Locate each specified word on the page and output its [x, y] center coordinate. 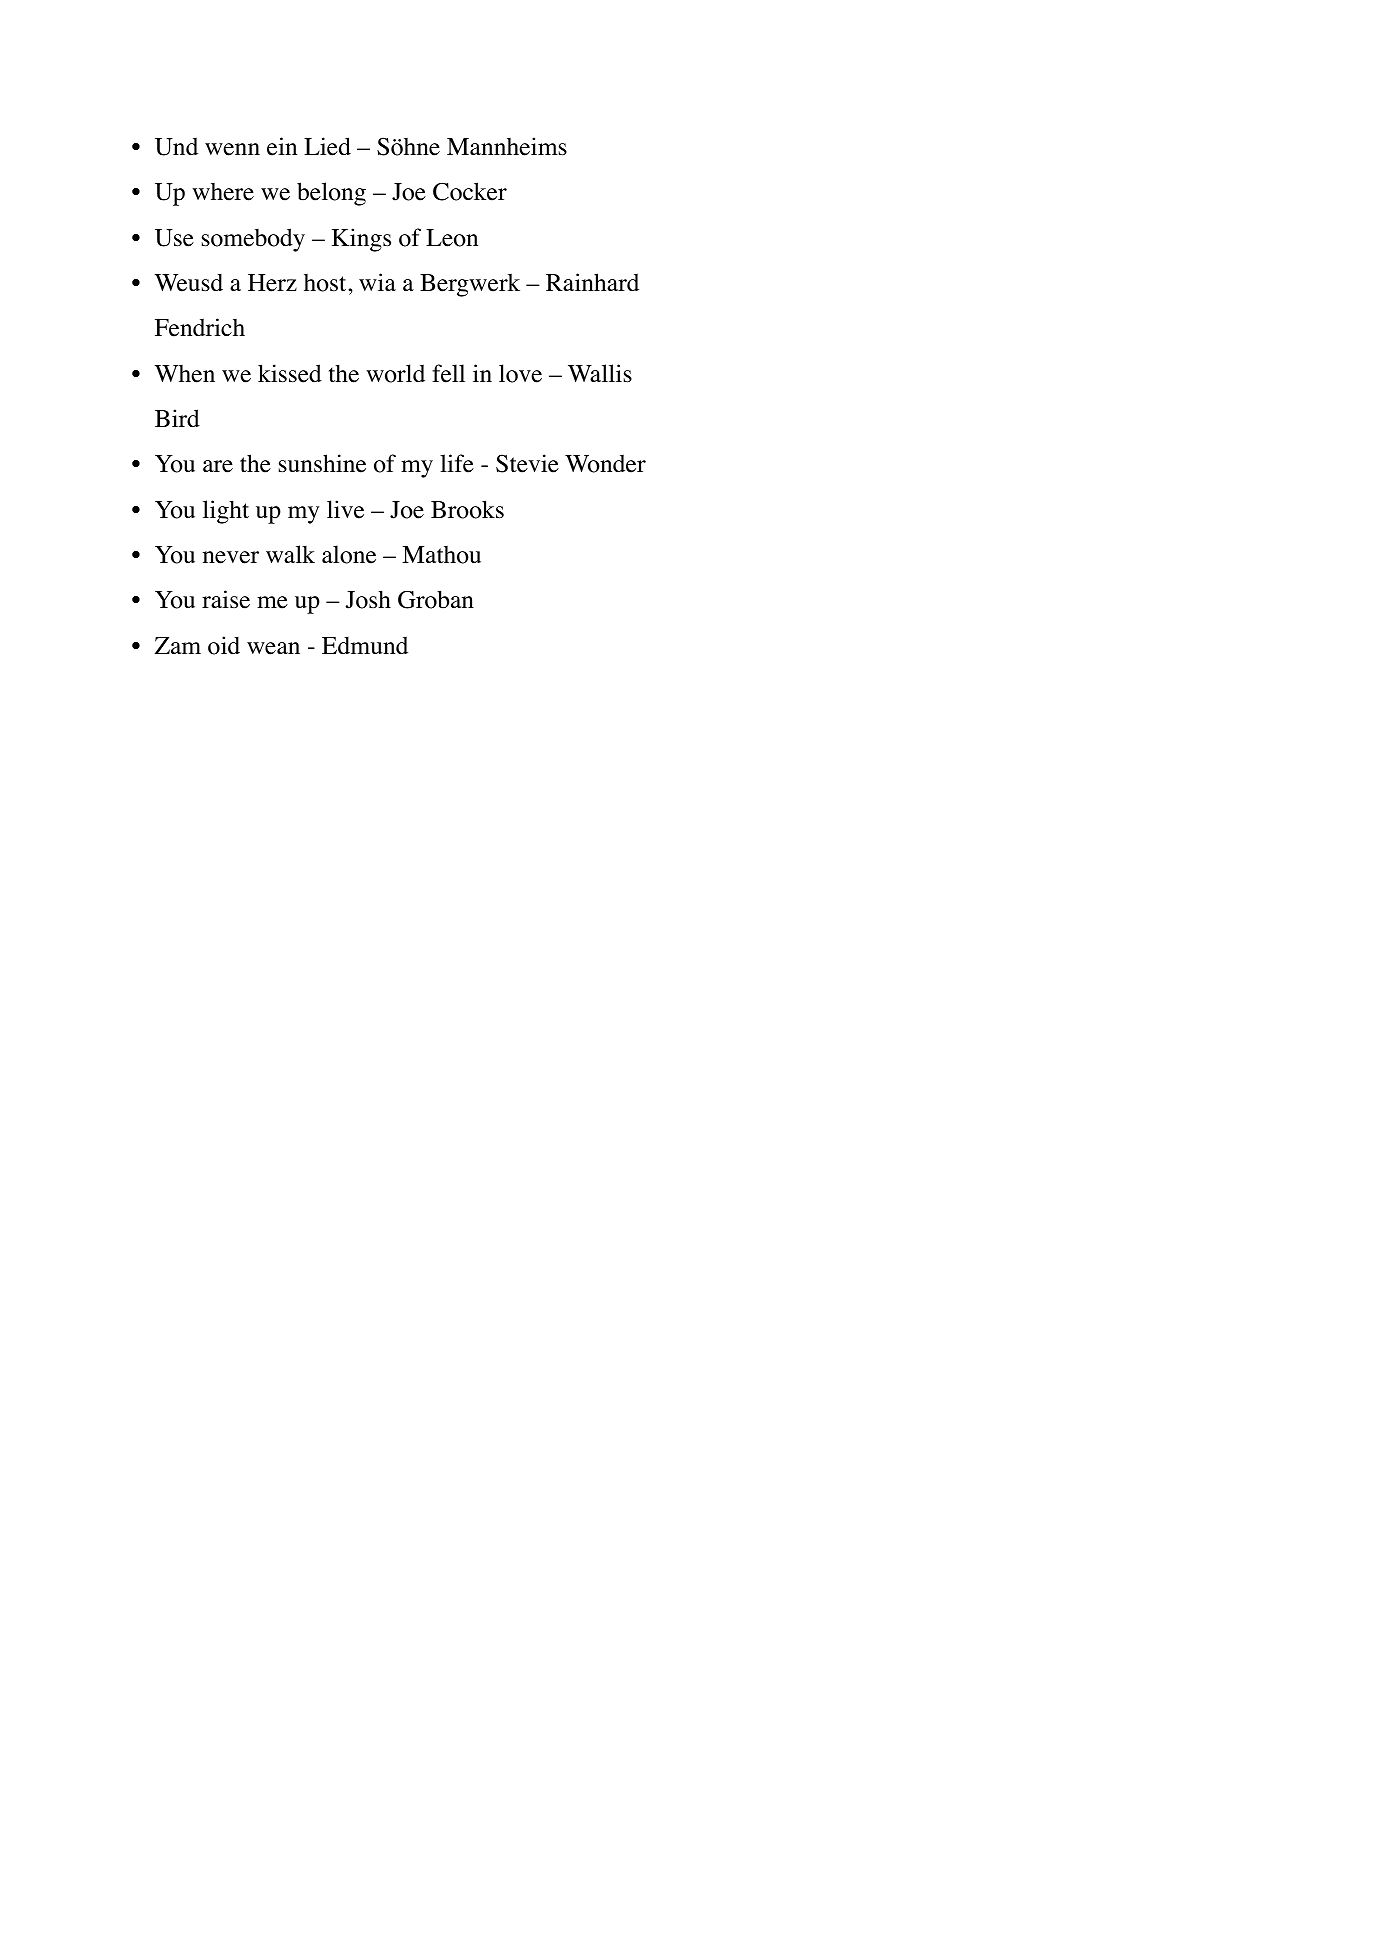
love [520, 373]
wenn [232, 149]
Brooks [467, 509]
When [184, 374]
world [395, 373]
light [226, 512]
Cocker [470, 191]
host [326, 283]
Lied [327, 146]
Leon [452, 238]
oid [224, 645]
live [345, 509]
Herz [272, 283]
